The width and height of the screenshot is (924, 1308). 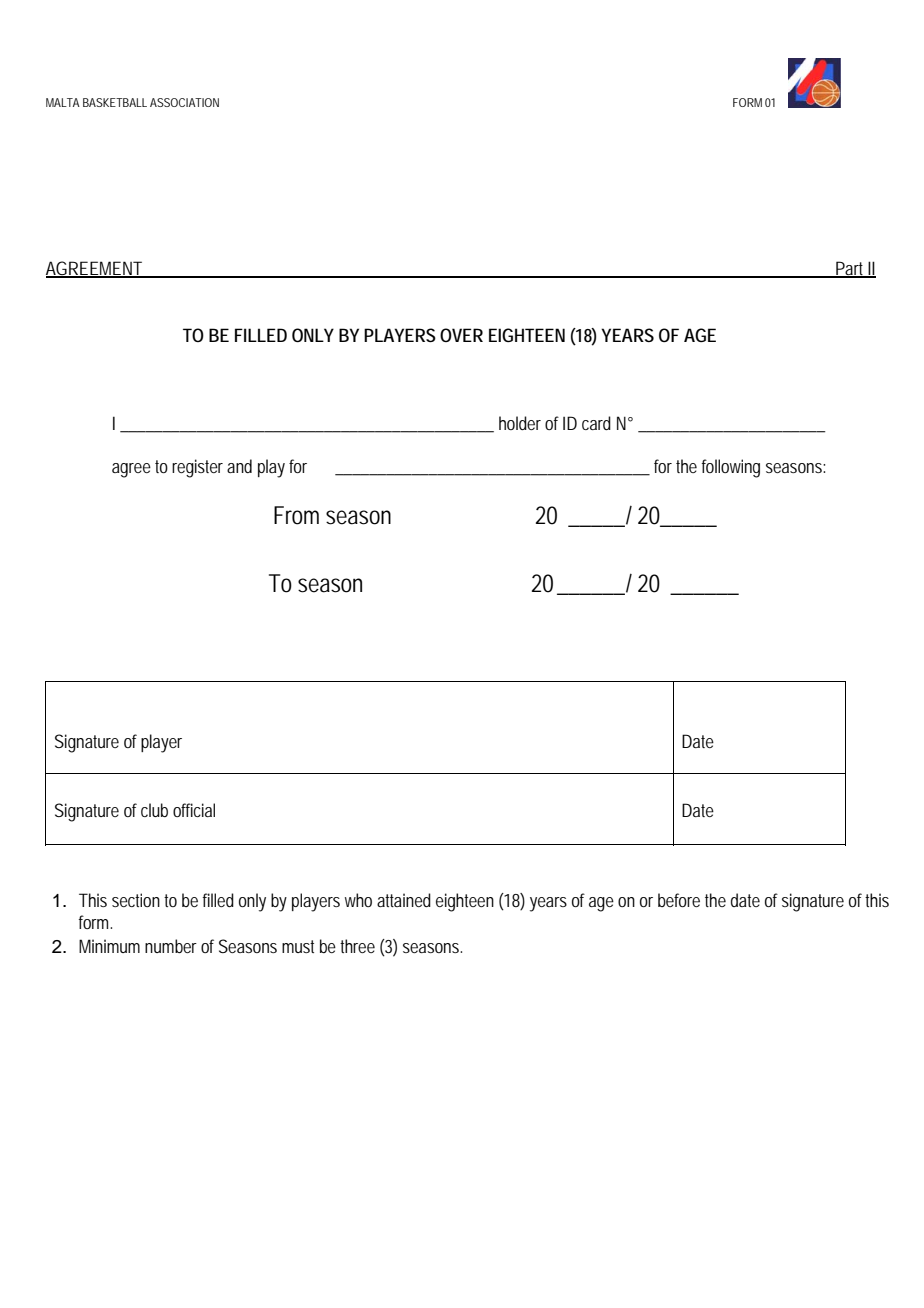 What do you see at coordinates (296, 515) in the screenshot?
I see `From` at bounding box center [296, 515].
